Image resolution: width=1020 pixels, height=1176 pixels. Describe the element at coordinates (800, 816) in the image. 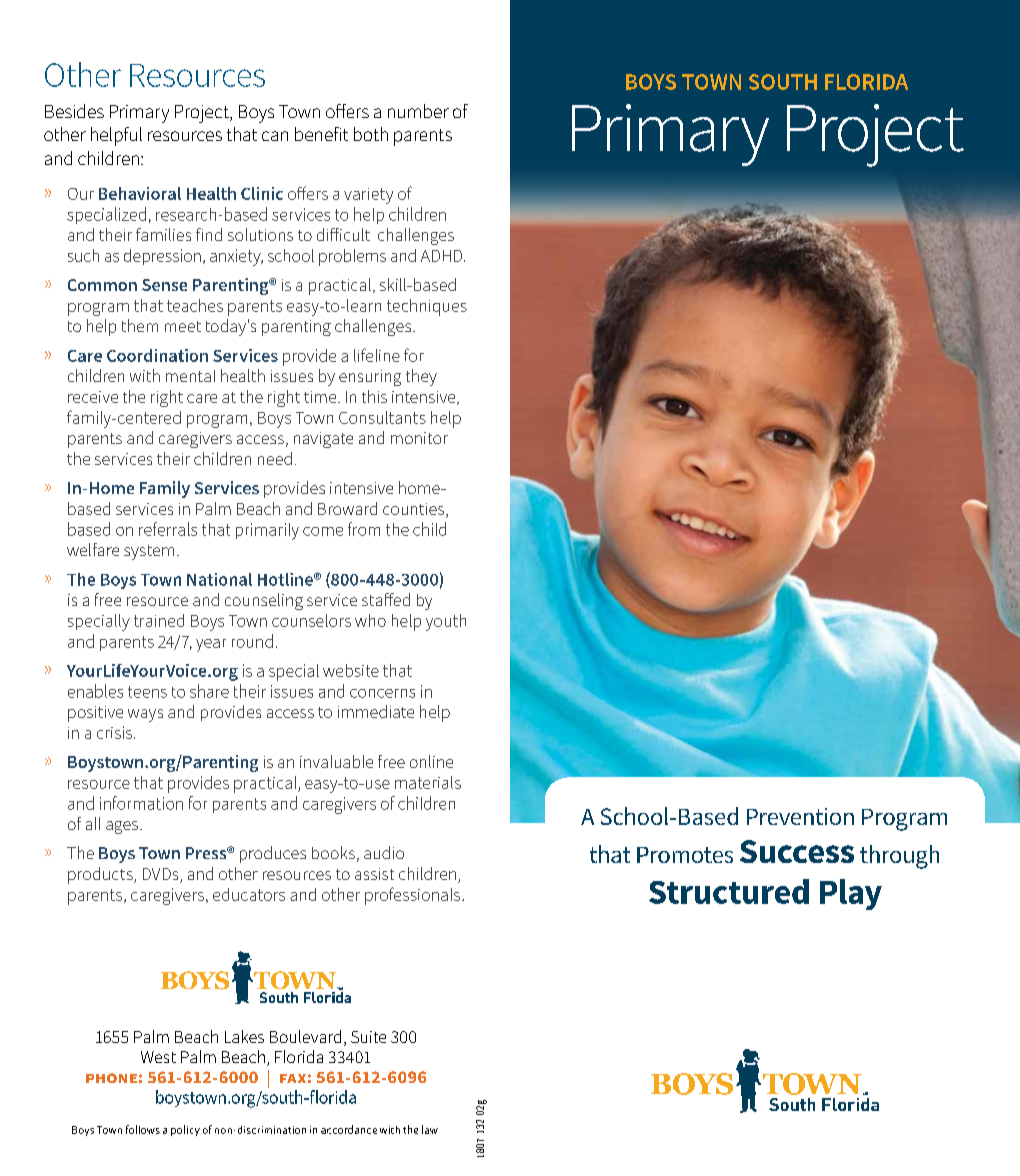

I see `Prevention` at that location.
